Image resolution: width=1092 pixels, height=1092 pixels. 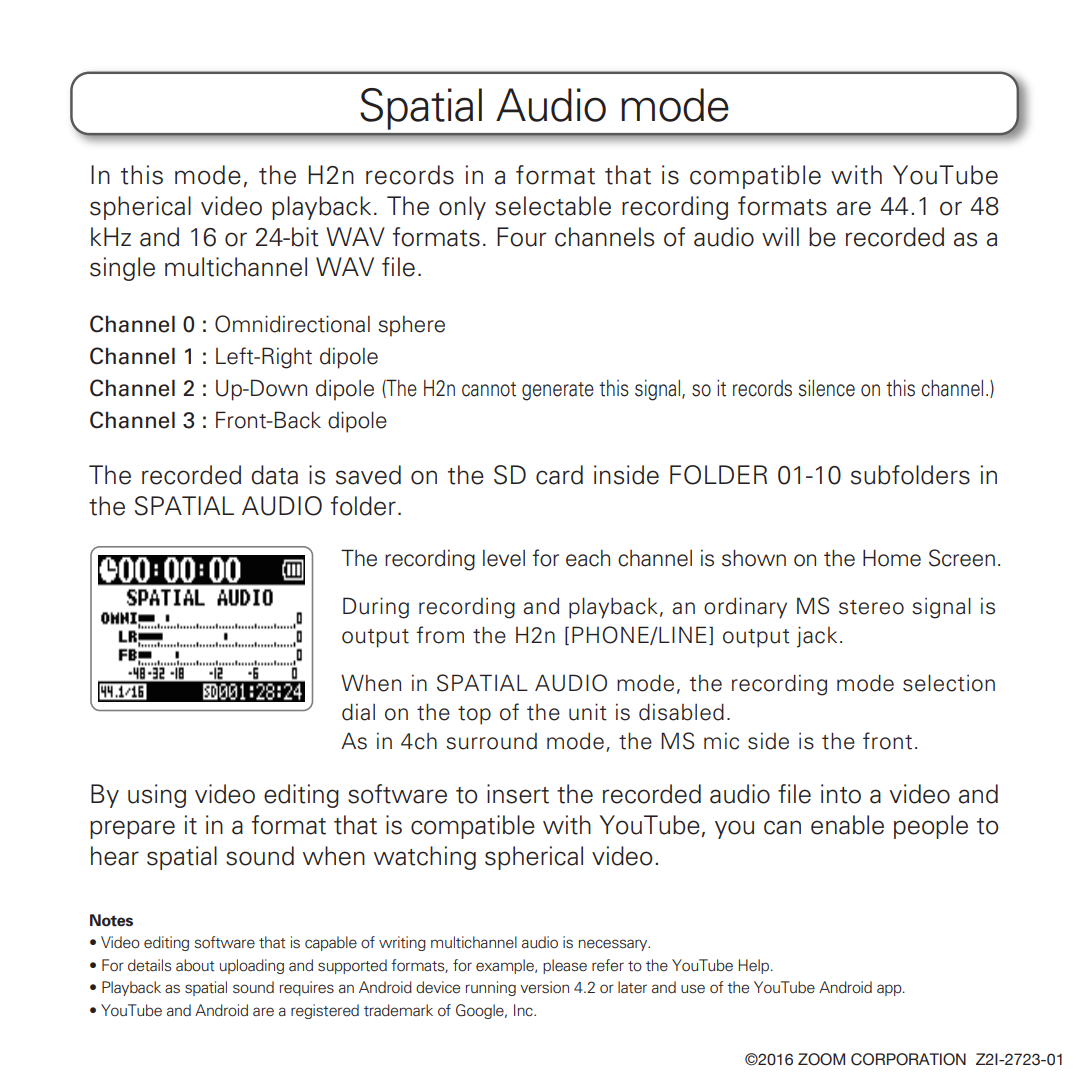 I want to click on from, so click(x=440, y=635).
